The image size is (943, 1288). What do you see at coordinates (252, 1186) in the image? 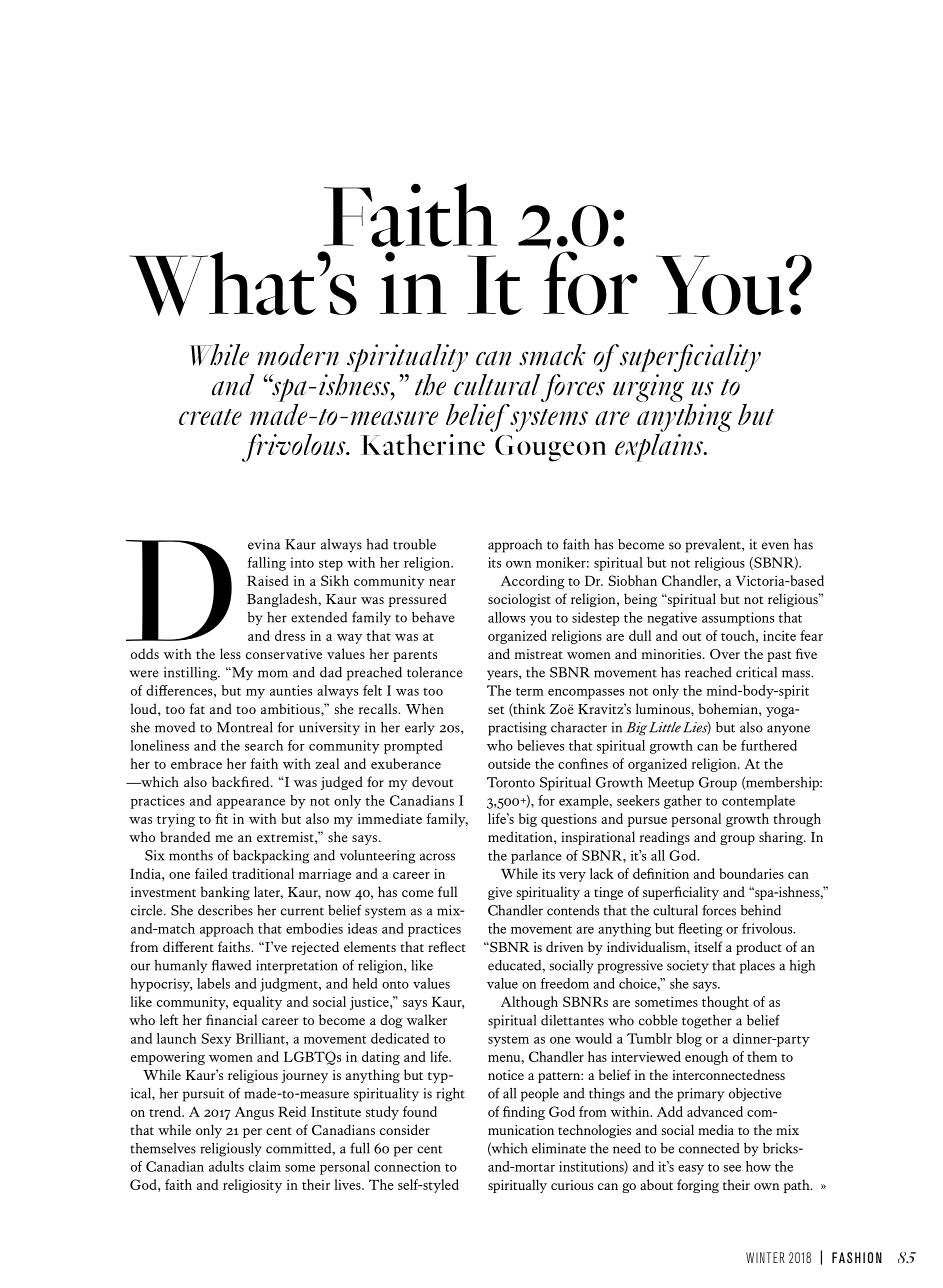
I see `religiosity` at bounding box center [252, 1186].
